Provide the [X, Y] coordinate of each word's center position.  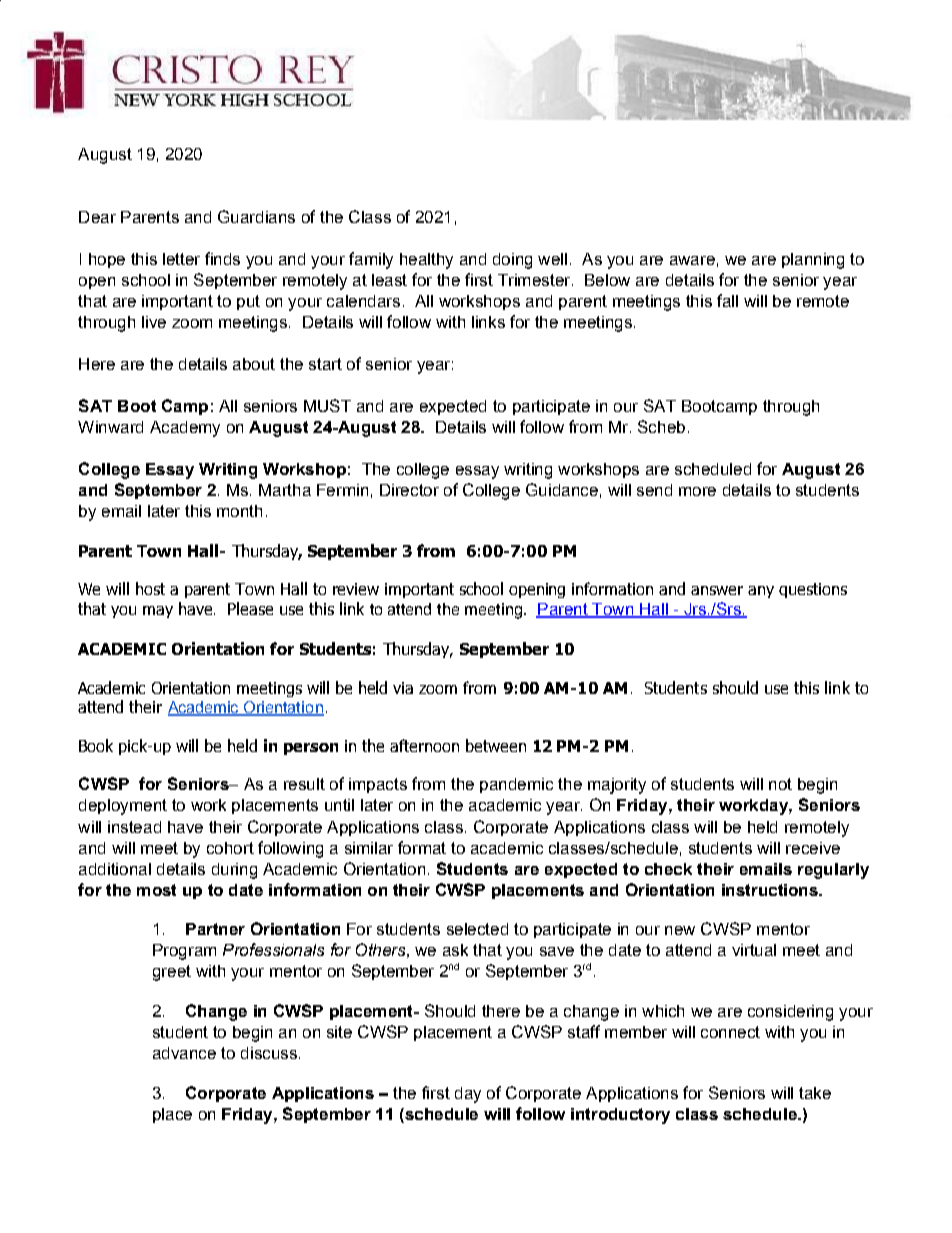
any [761, 592]
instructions [771, 890]
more [697, 491]
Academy [185, 429]
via [403, 688]
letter [181, 259]
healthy [426, 261]
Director [409, 490]
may [158, 612]
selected [477, 929]
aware [692, 260]
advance [184, 1053]
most [156, 890]
